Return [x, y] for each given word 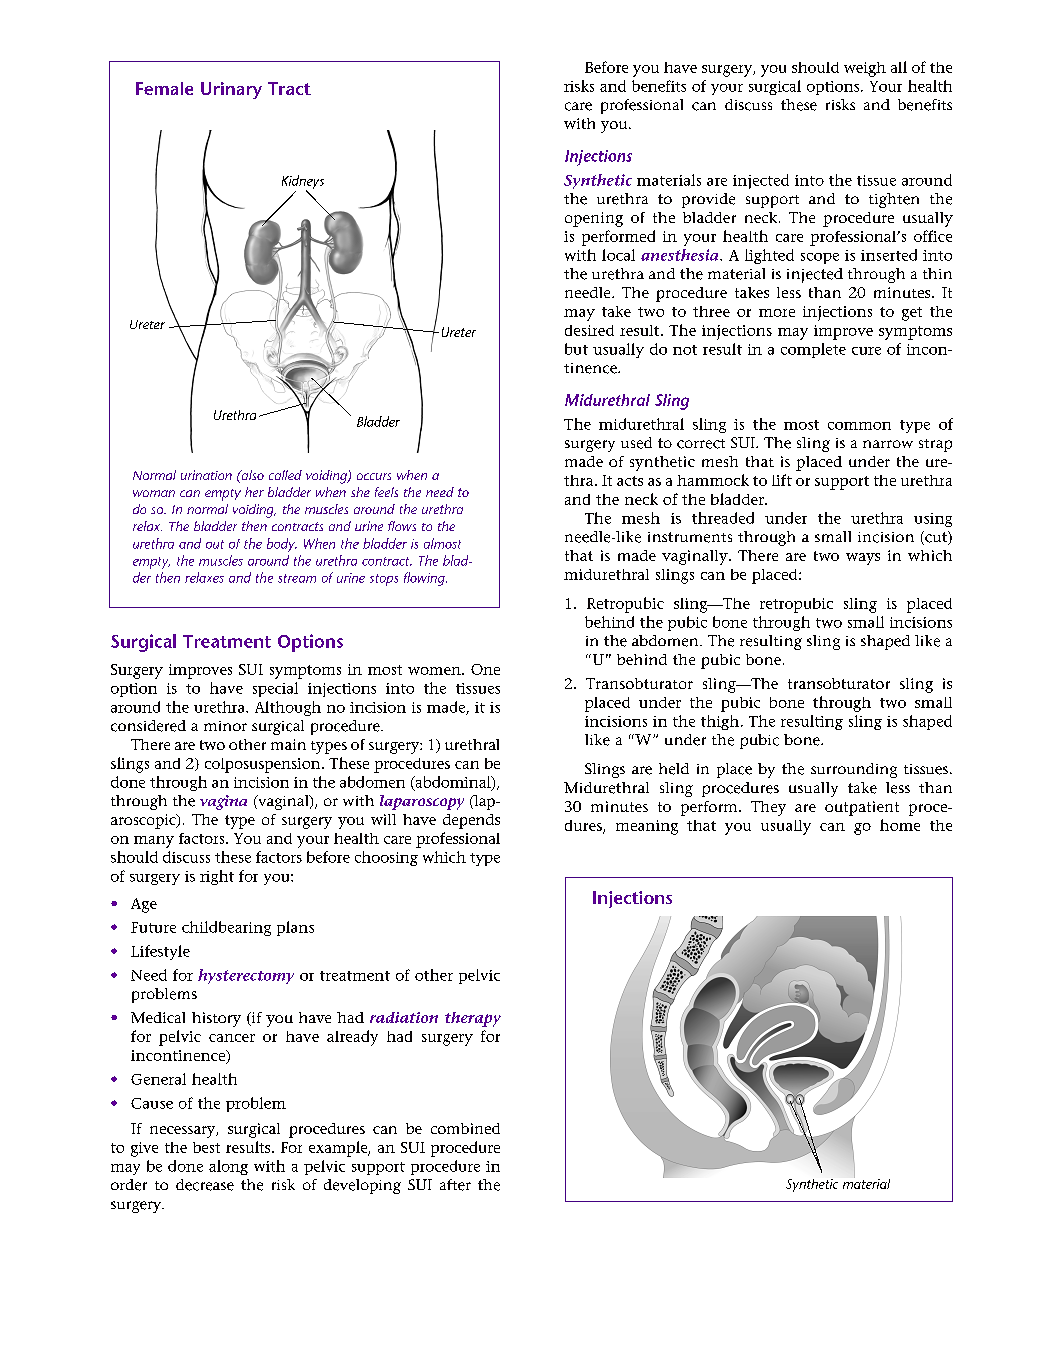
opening [594, 219]
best [206, 1147]
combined [465, 1128]
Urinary [231, 90]
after [455, 1185]
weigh [865, 69]
